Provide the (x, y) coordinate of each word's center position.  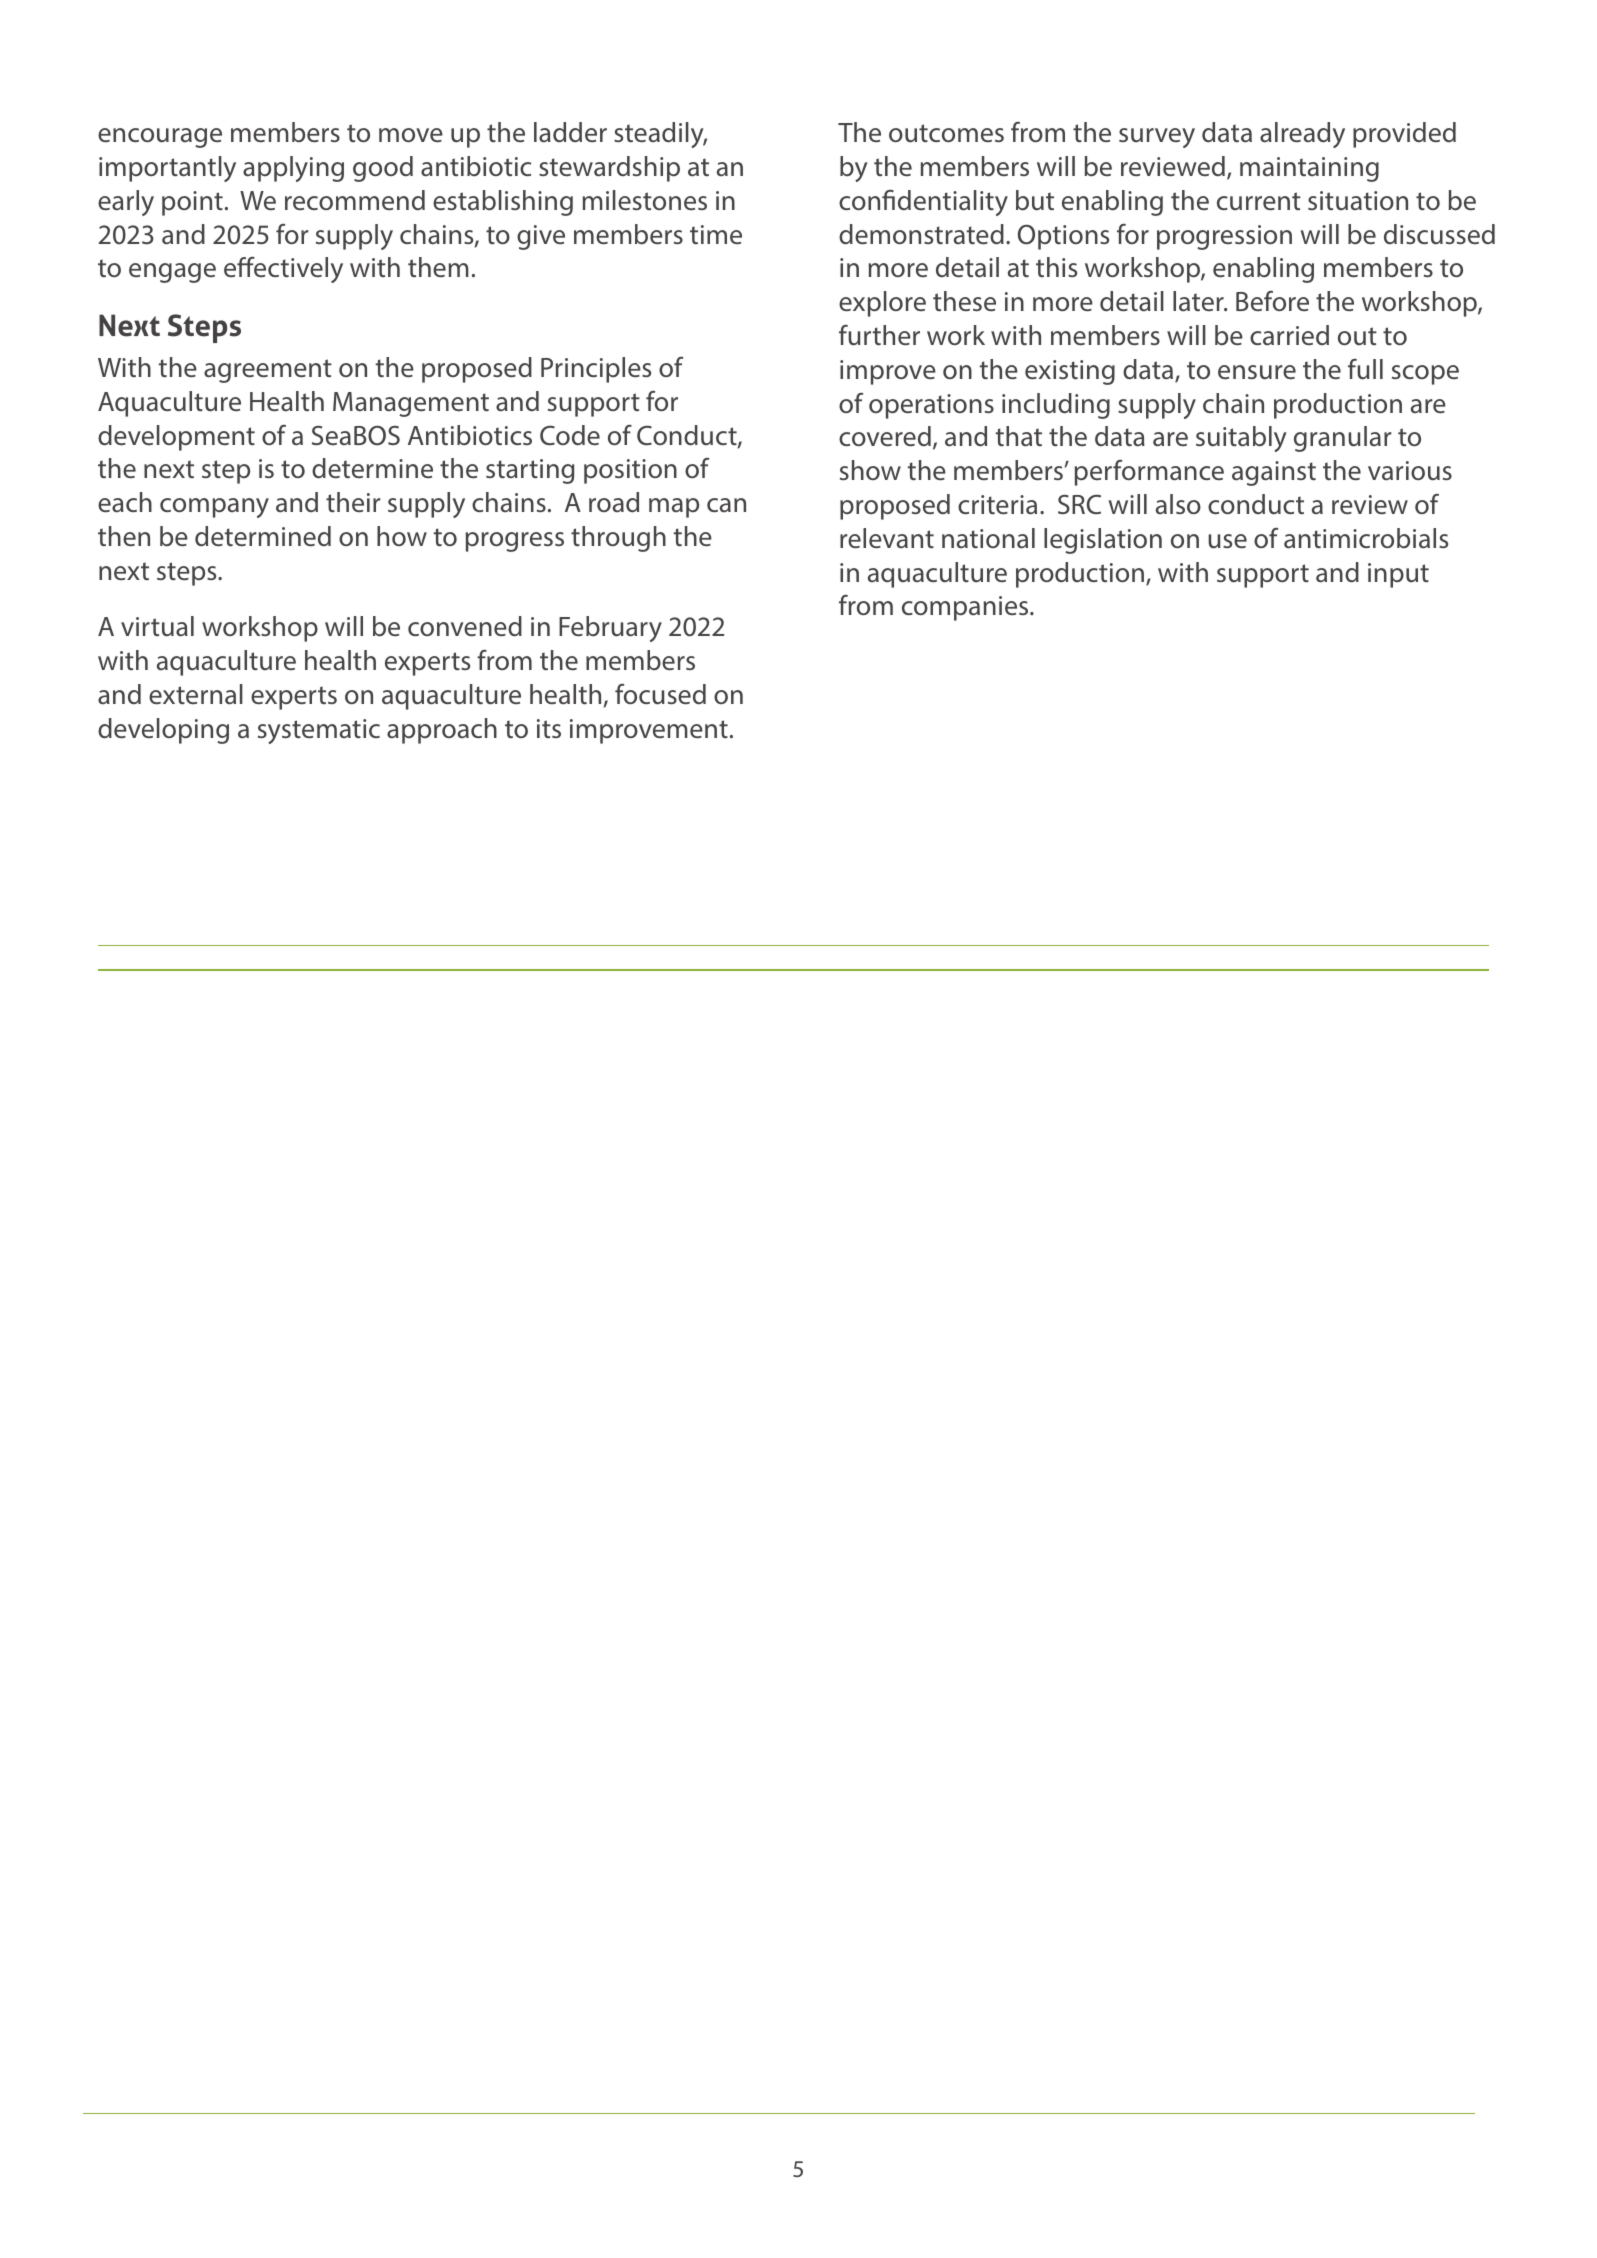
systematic (319, 731)
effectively (283, 269)
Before (1272, 301)
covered (885, 436)
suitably (1241, 439)
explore (882, 304)
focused (660, 694)
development (176, 438)
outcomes (946, 133)
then (124, 536)
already (1302, 135)
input (1398, 575)
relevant (887, 538)
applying (293, 169)
